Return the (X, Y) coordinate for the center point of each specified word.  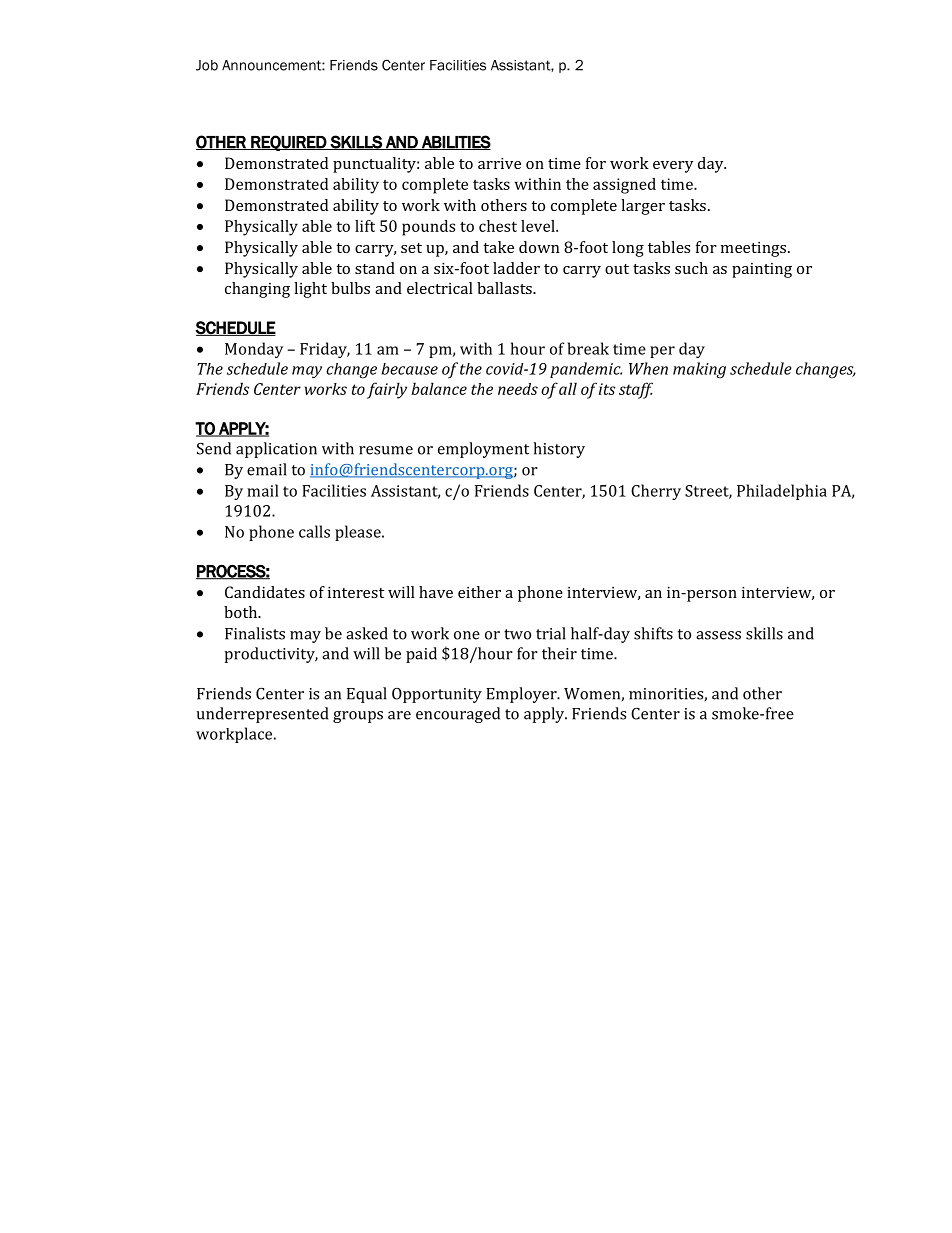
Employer (522, 695)
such (691, 268)
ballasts (505, 288)
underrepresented (262, 715)
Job (207, 65)
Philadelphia (782, 492)
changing (257, 290)
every (673, 167)
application (276, 450)
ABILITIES (455, 142)
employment (483, 450)
